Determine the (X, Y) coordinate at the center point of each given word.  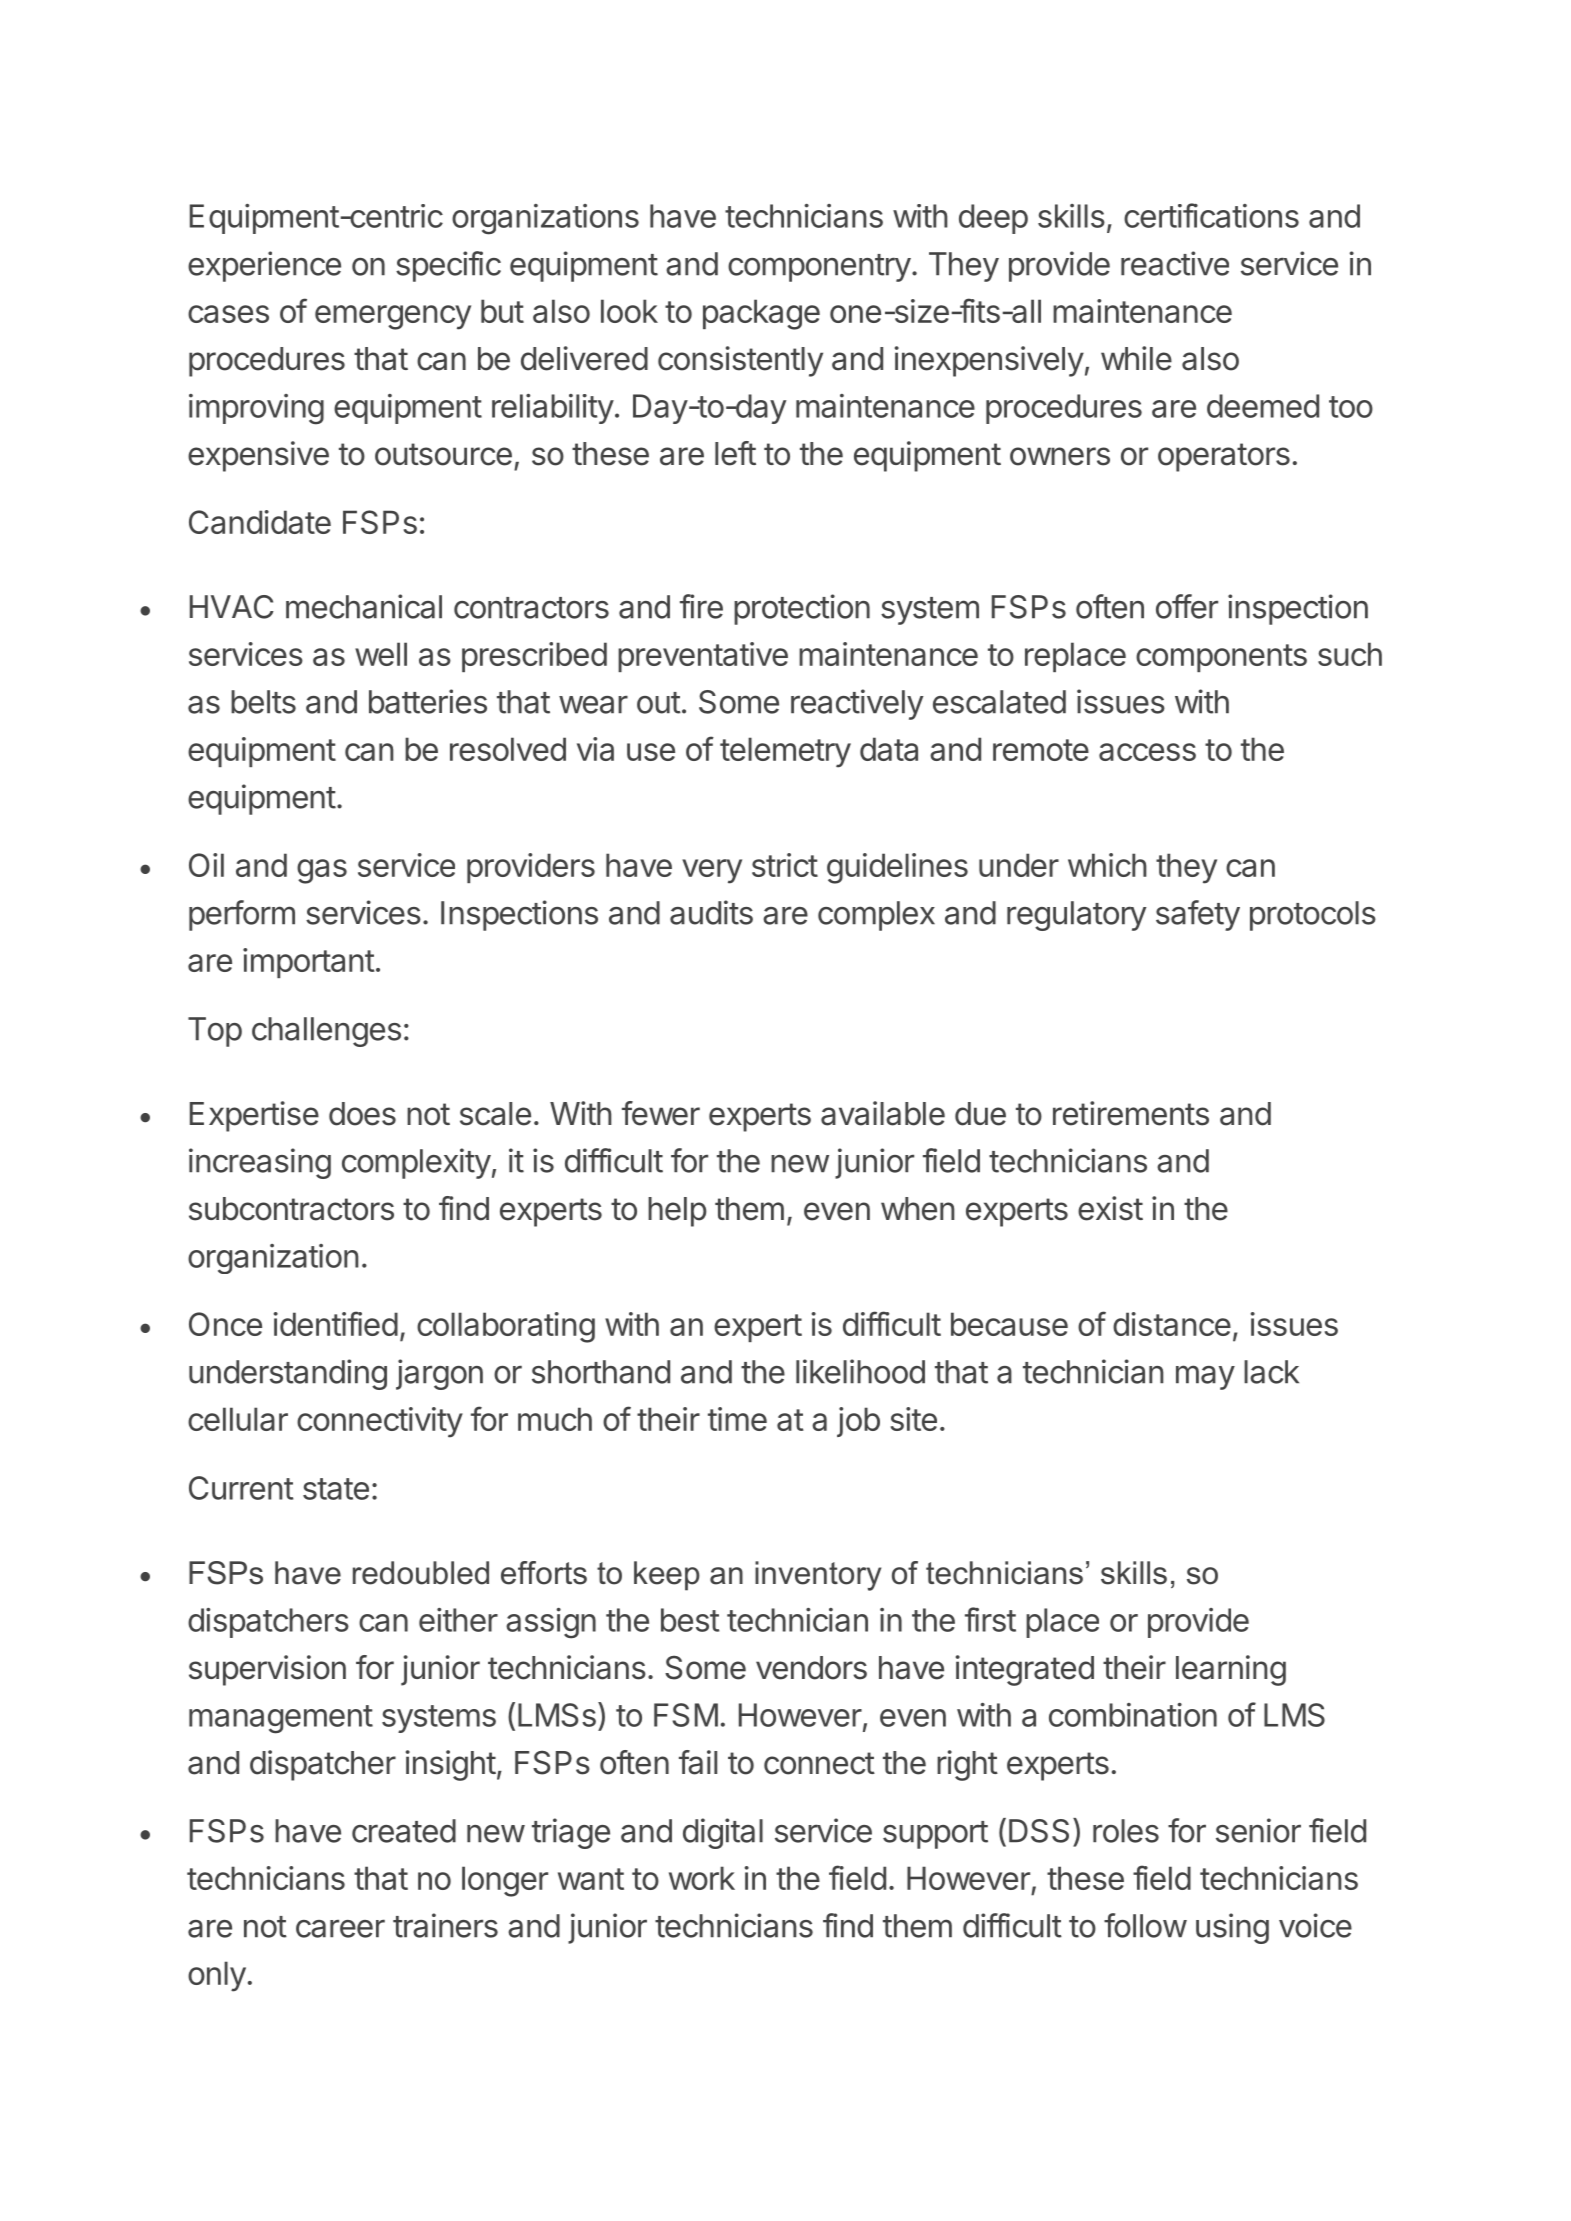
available (883, 1113)
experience (264, 266)
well (381, 654)
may (1205, 1377)
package (761, 314)
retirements (1131, 1113)
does (362, 1114)
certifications (1211, 215)
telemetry (785, 752)
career (340, 1928)
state (336, 1489)
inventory (818, 1576)
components (1221, 658)
